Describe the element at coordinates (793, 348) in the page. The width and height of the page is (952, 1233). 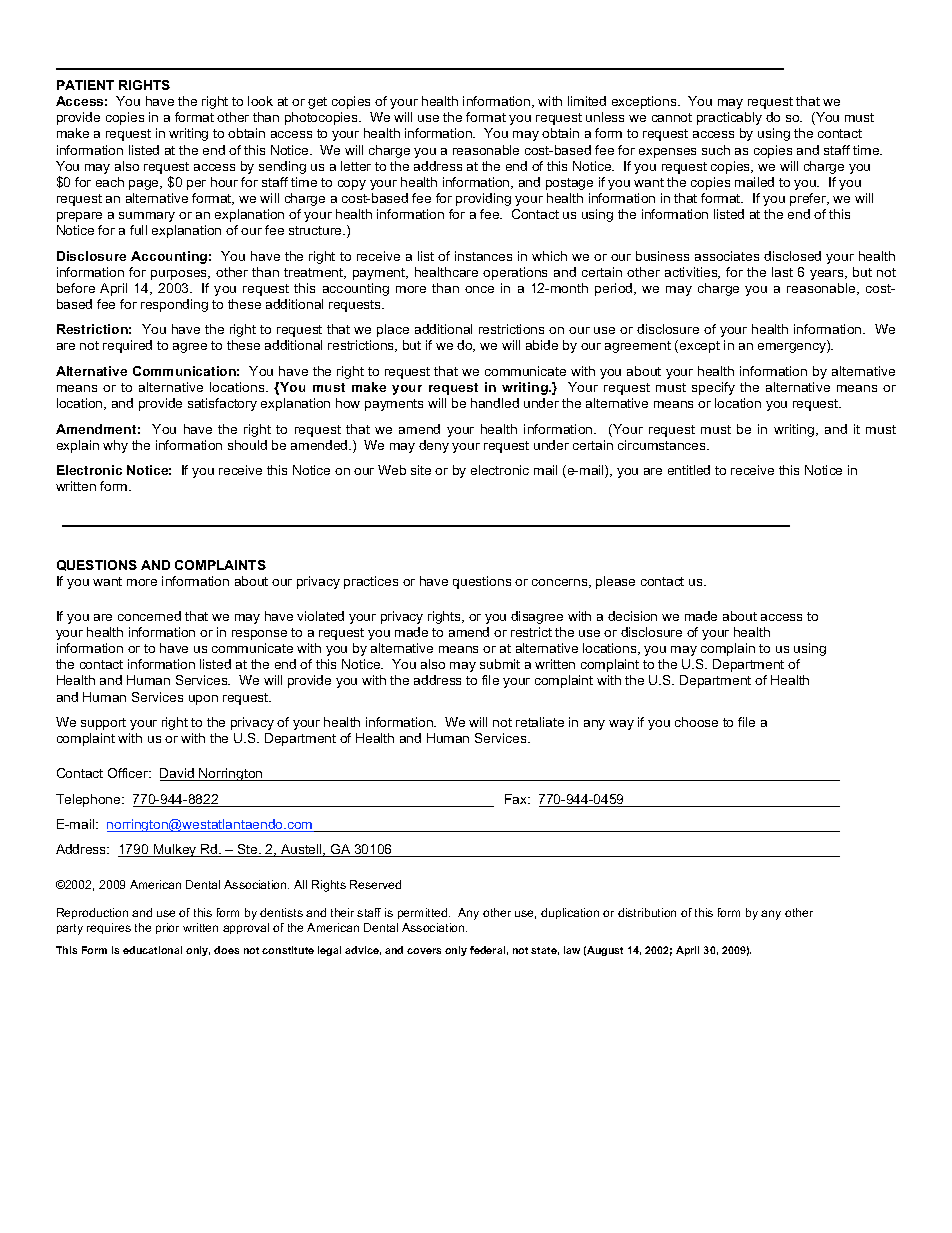
I see `emergency` at that location.
